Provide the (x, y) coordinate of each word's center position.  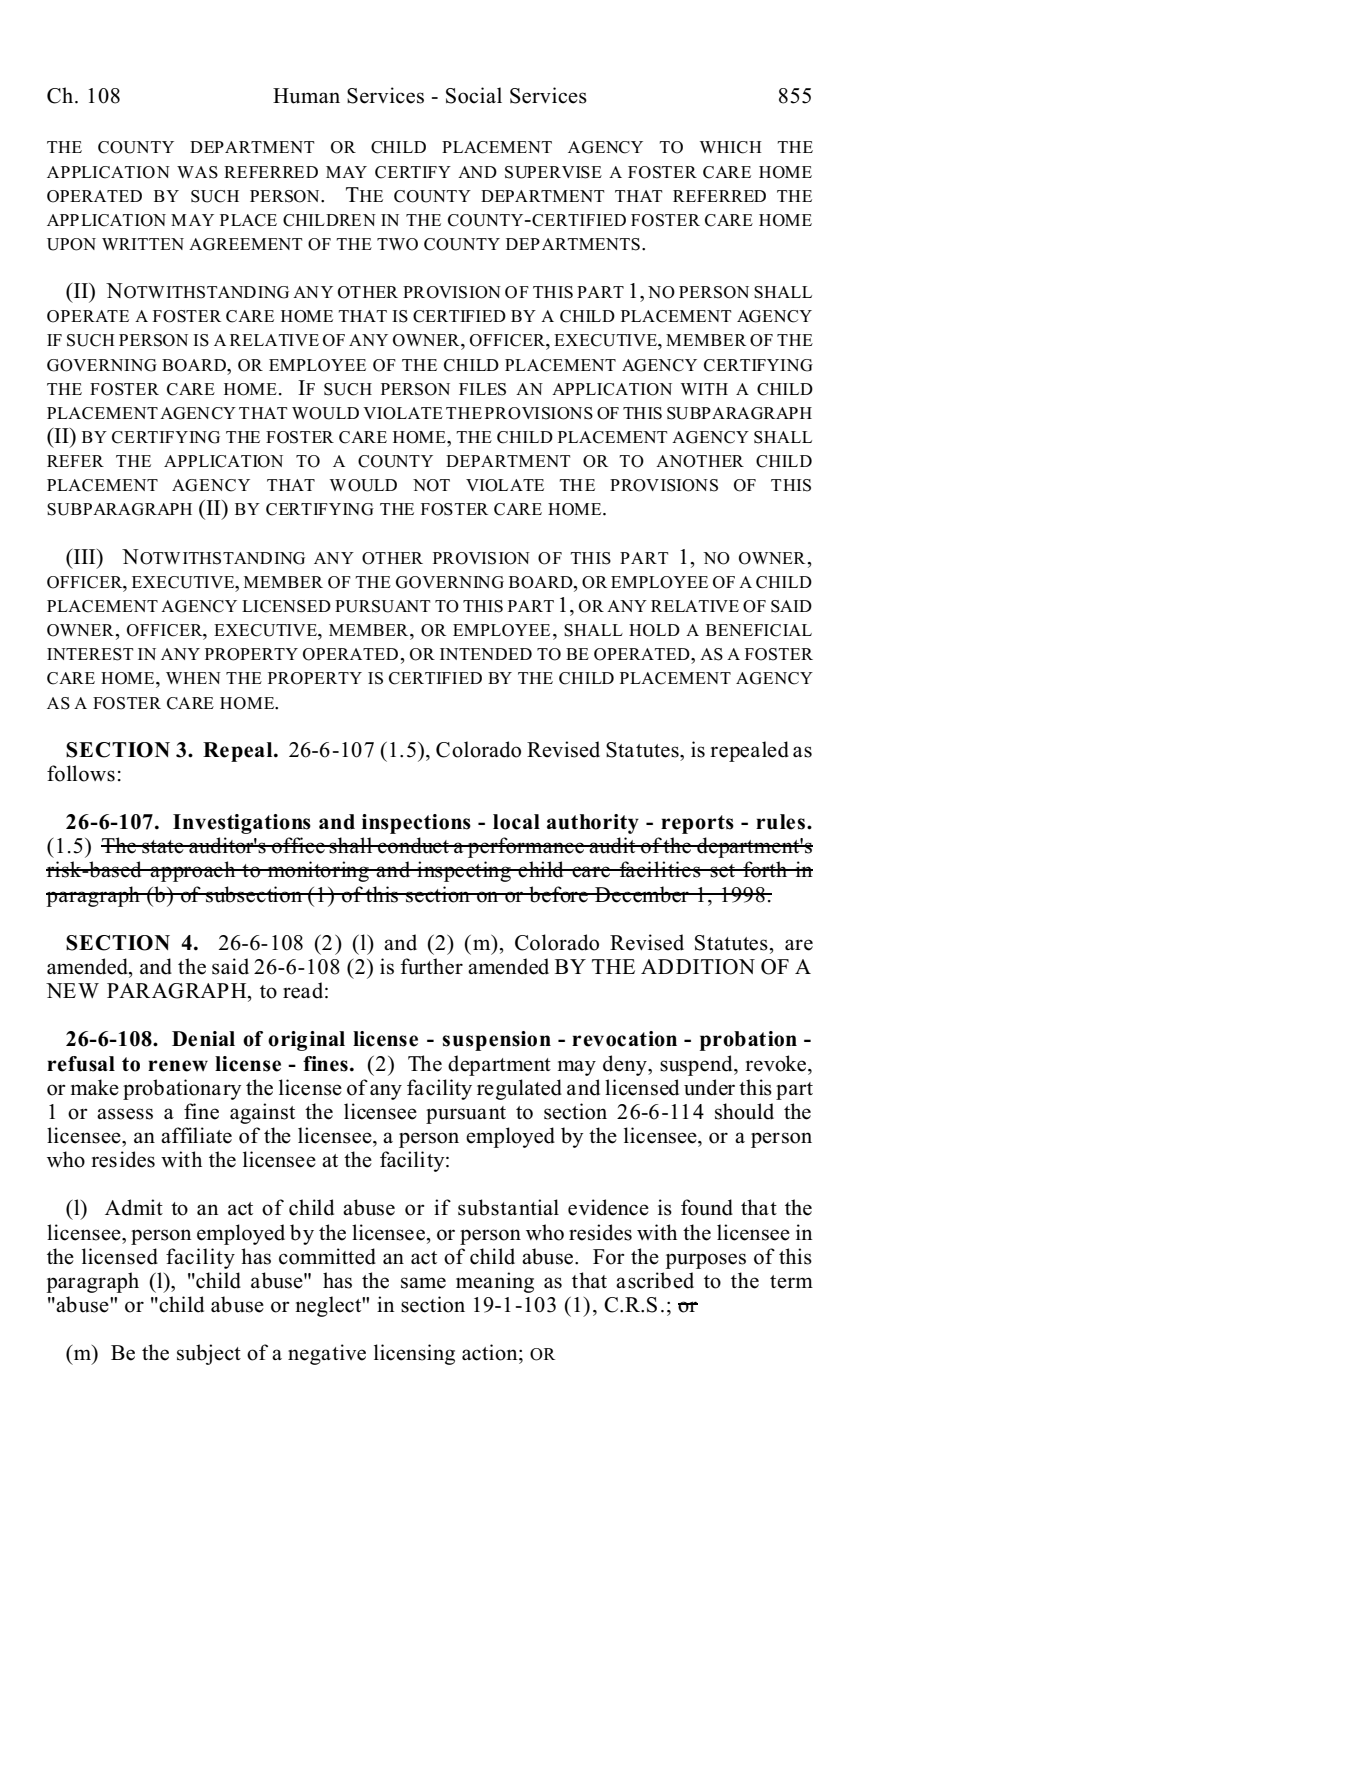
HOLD (654, 630)
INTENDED (486, 654)
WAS (197, 172)
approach (193, 871)
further (432, 966)
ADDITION (698, 967)
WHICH (731, 147)
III (86, 556)
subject (209, 1354)
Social (474, 95)
